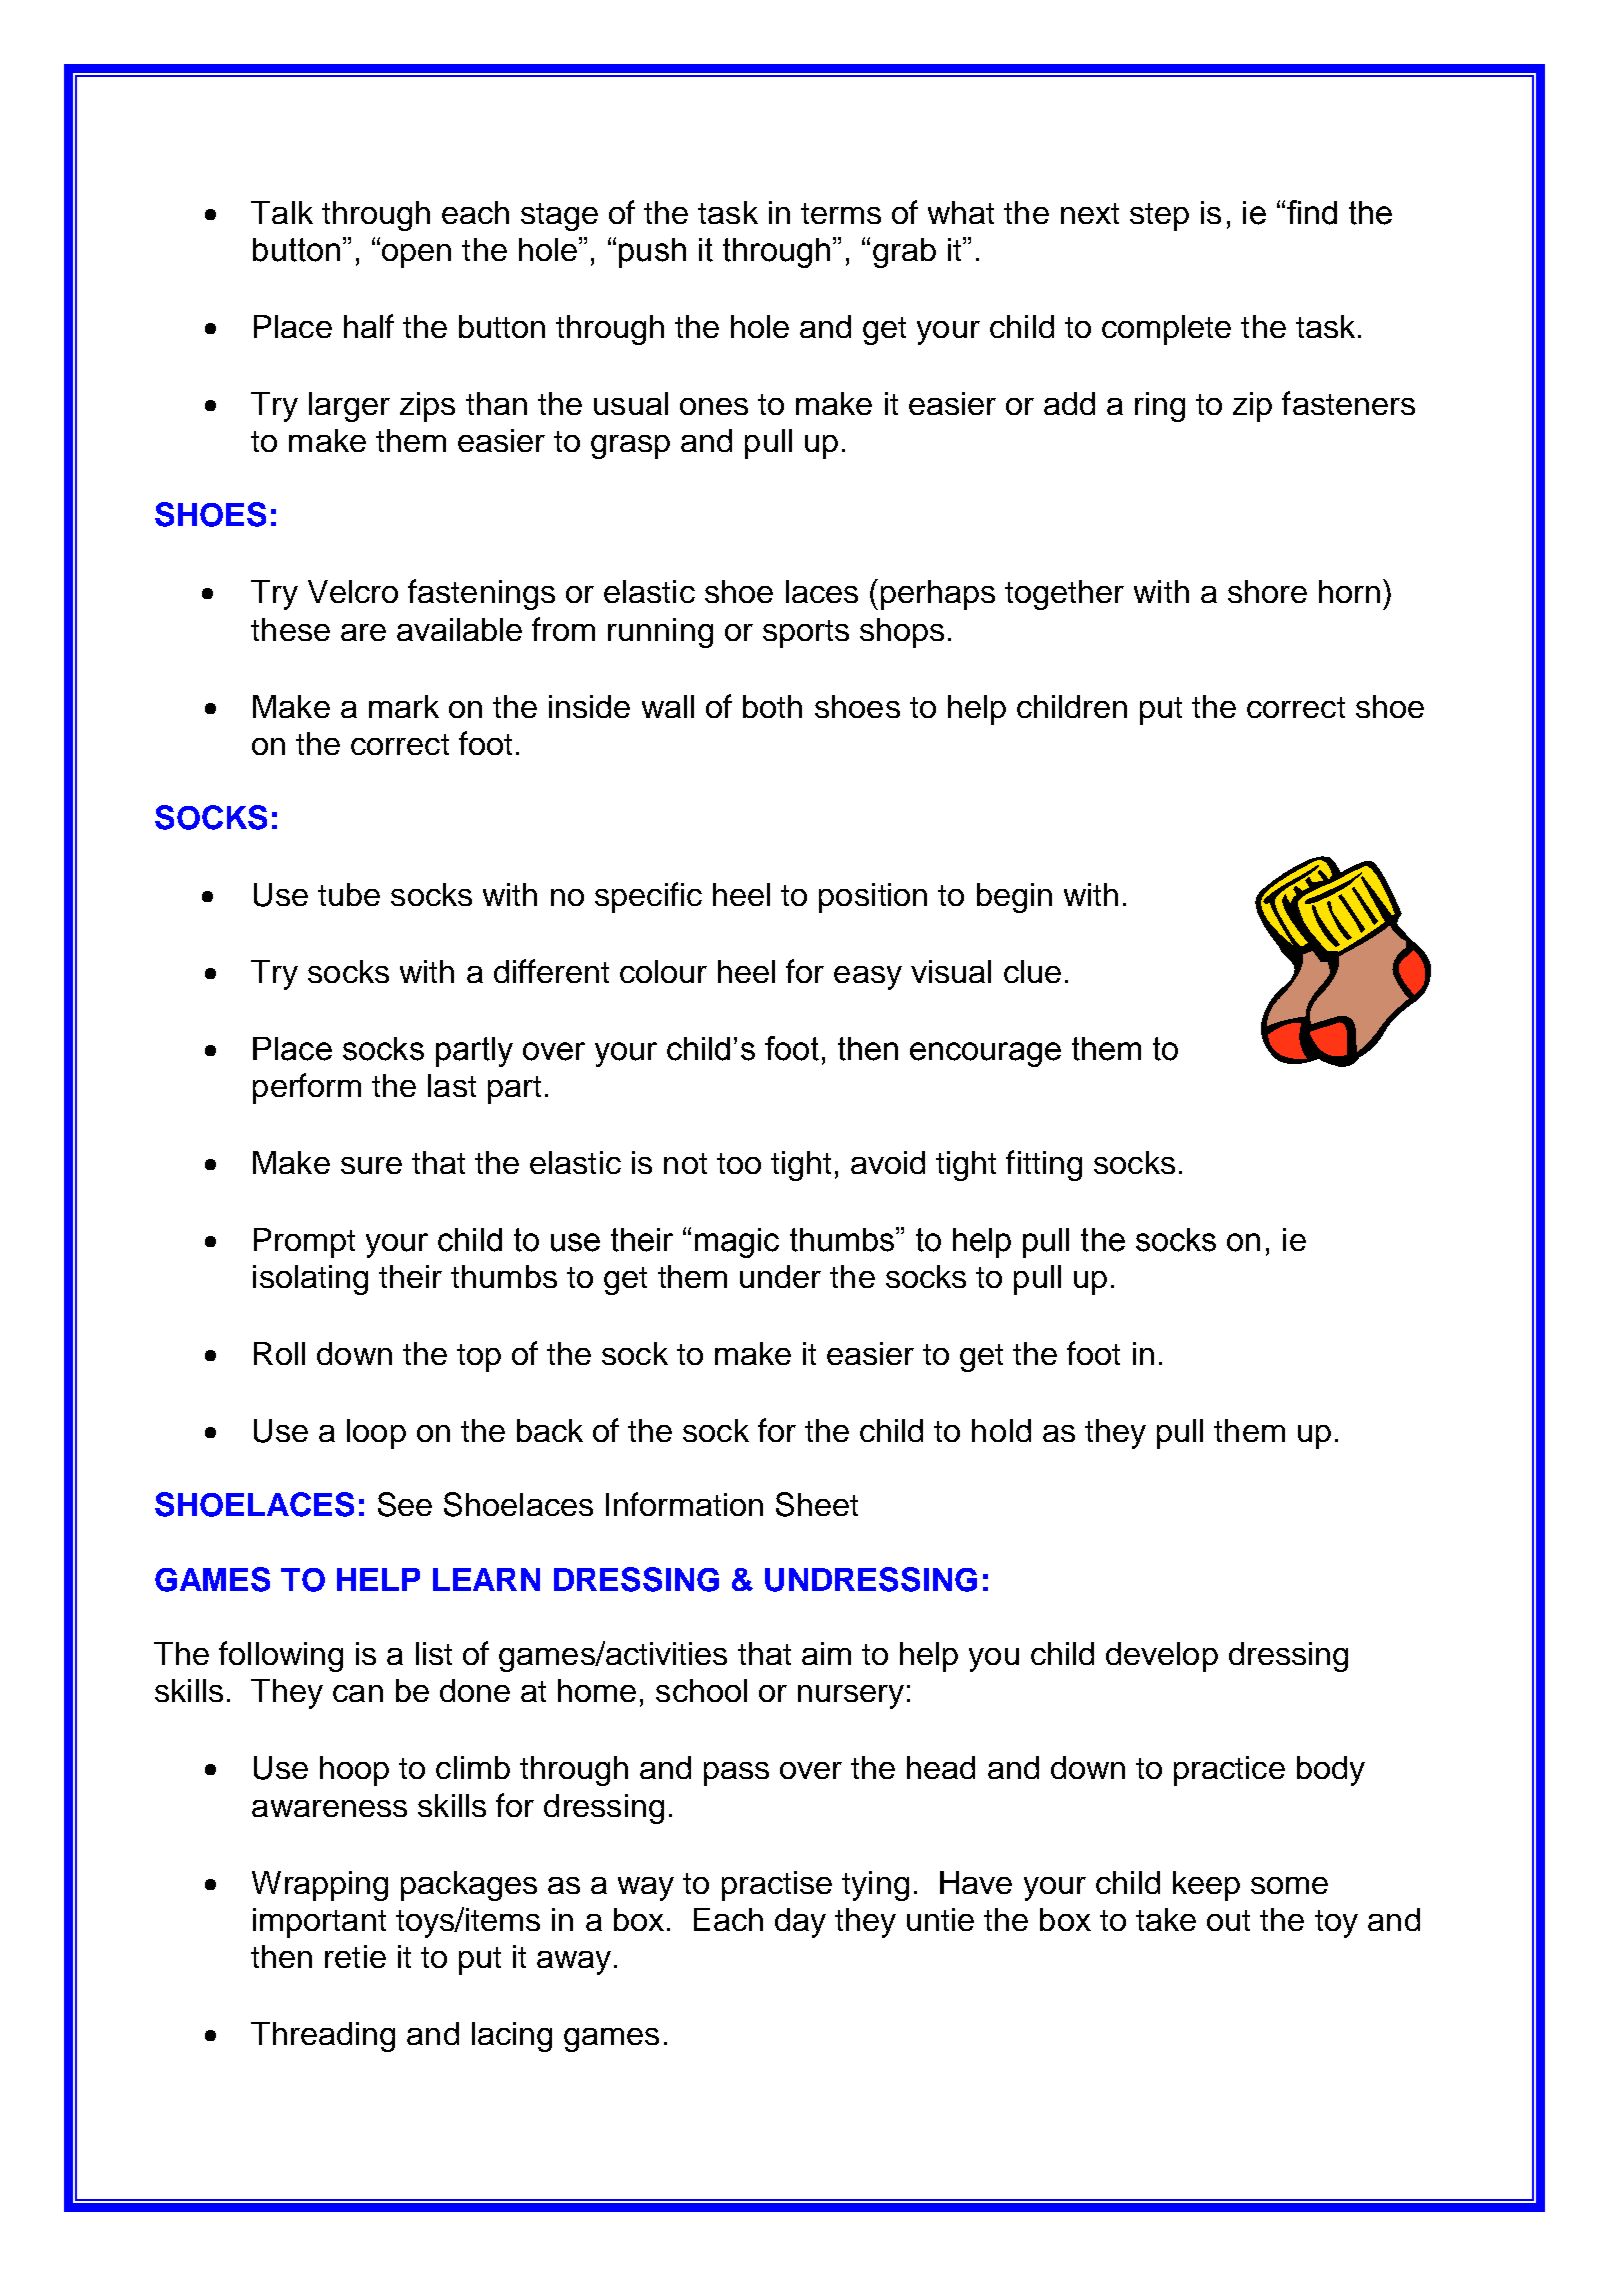  What do you see at coordinates (826, 1653) in the image?
I see `aim` at bounding box center [826, 1653].
